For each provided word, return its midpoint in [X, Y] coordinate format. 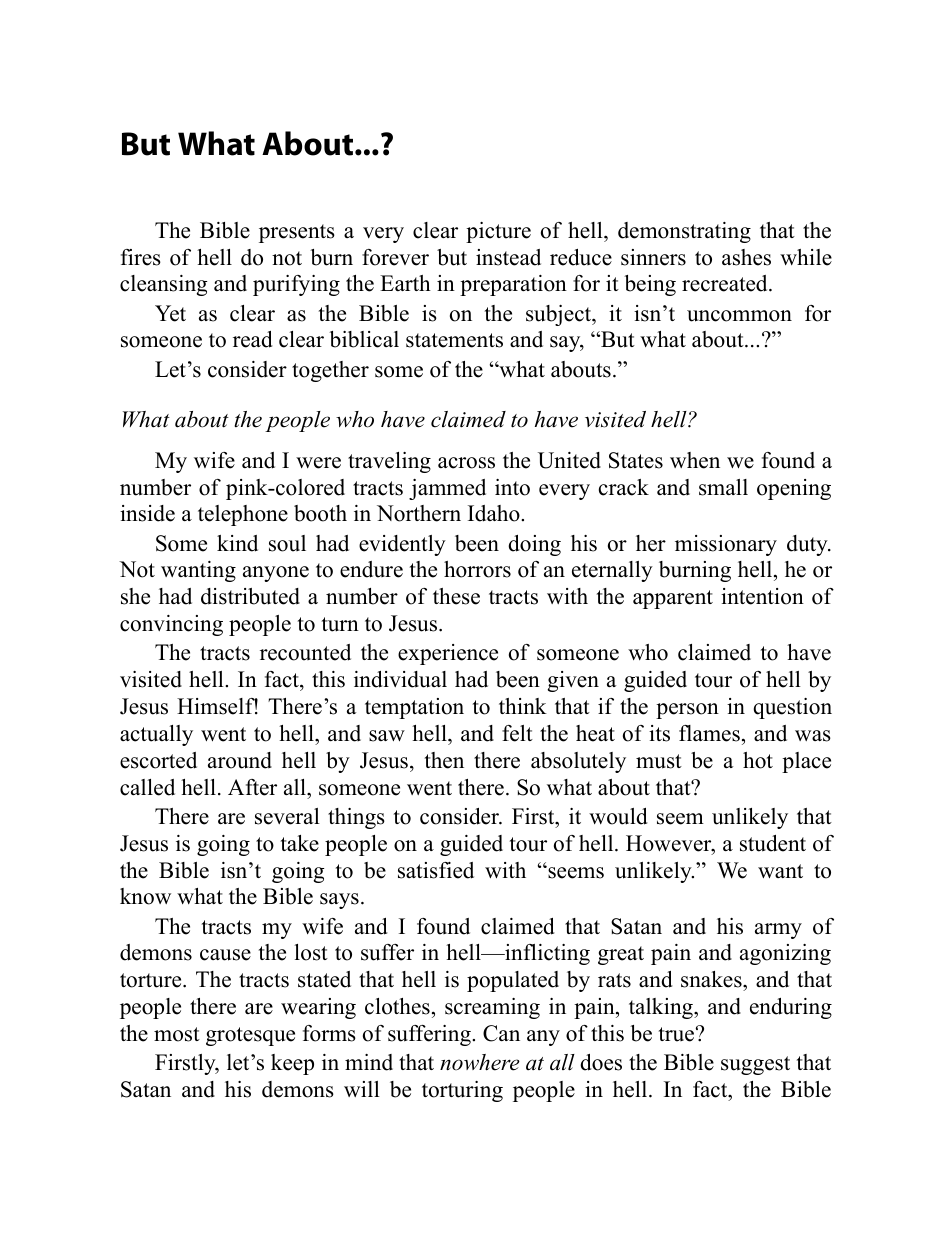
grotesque [250, 1036]
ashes [746, 257]
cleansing [163, 285]
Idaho [495, 513]
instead [508, 257]
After [252, 787]
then [444, 760]
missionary [726, 545]
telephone [243, 515]
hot [758, 760]
